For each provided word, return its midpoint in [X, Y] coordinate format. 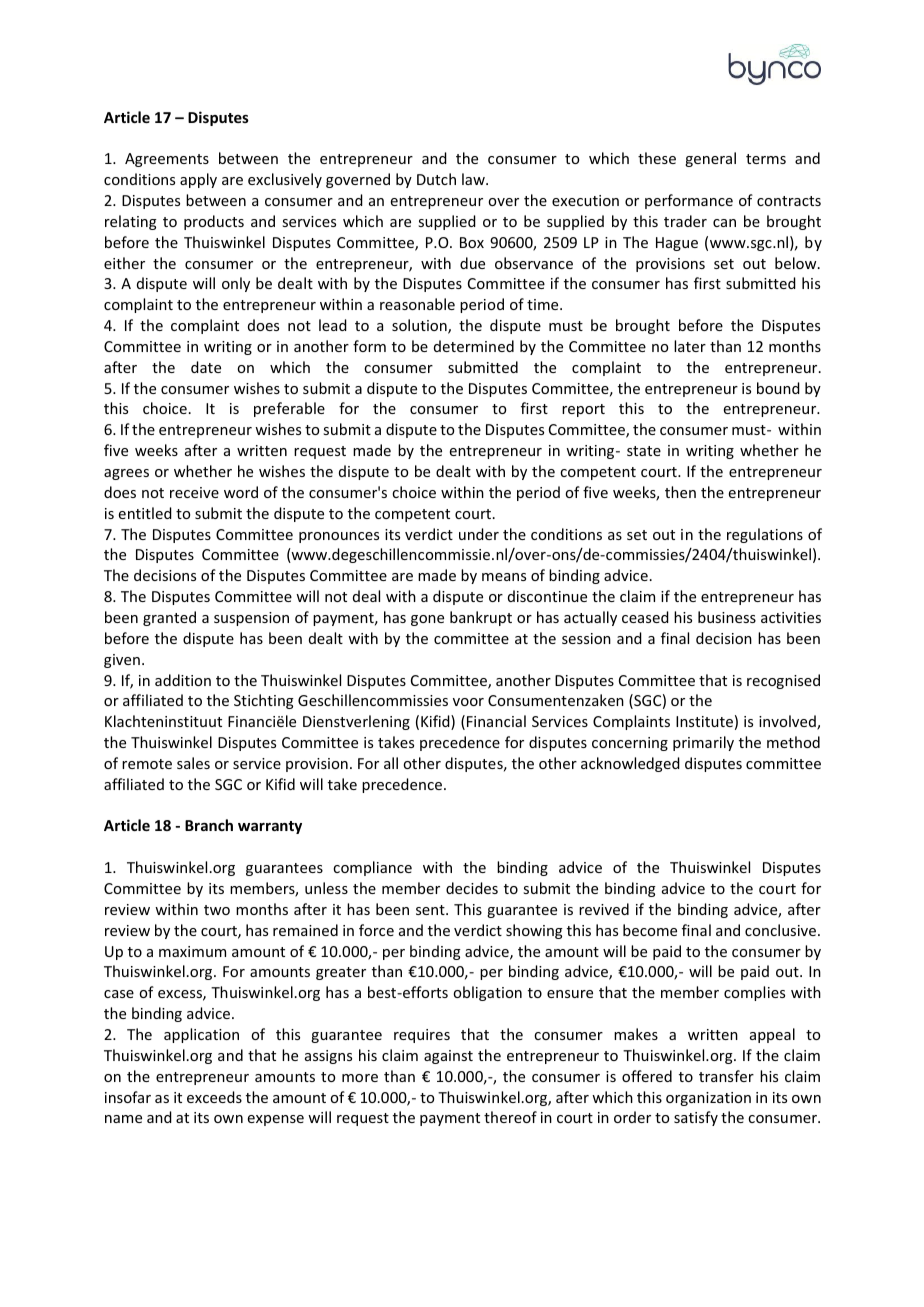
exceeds [214, 1097]
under [479, 534]
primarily [703, 743]
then [680, 492]
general [710, 159]
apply [198, 180]
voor [468, 702]
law [474, 179]
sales [193, 763]
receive [194, 492]
